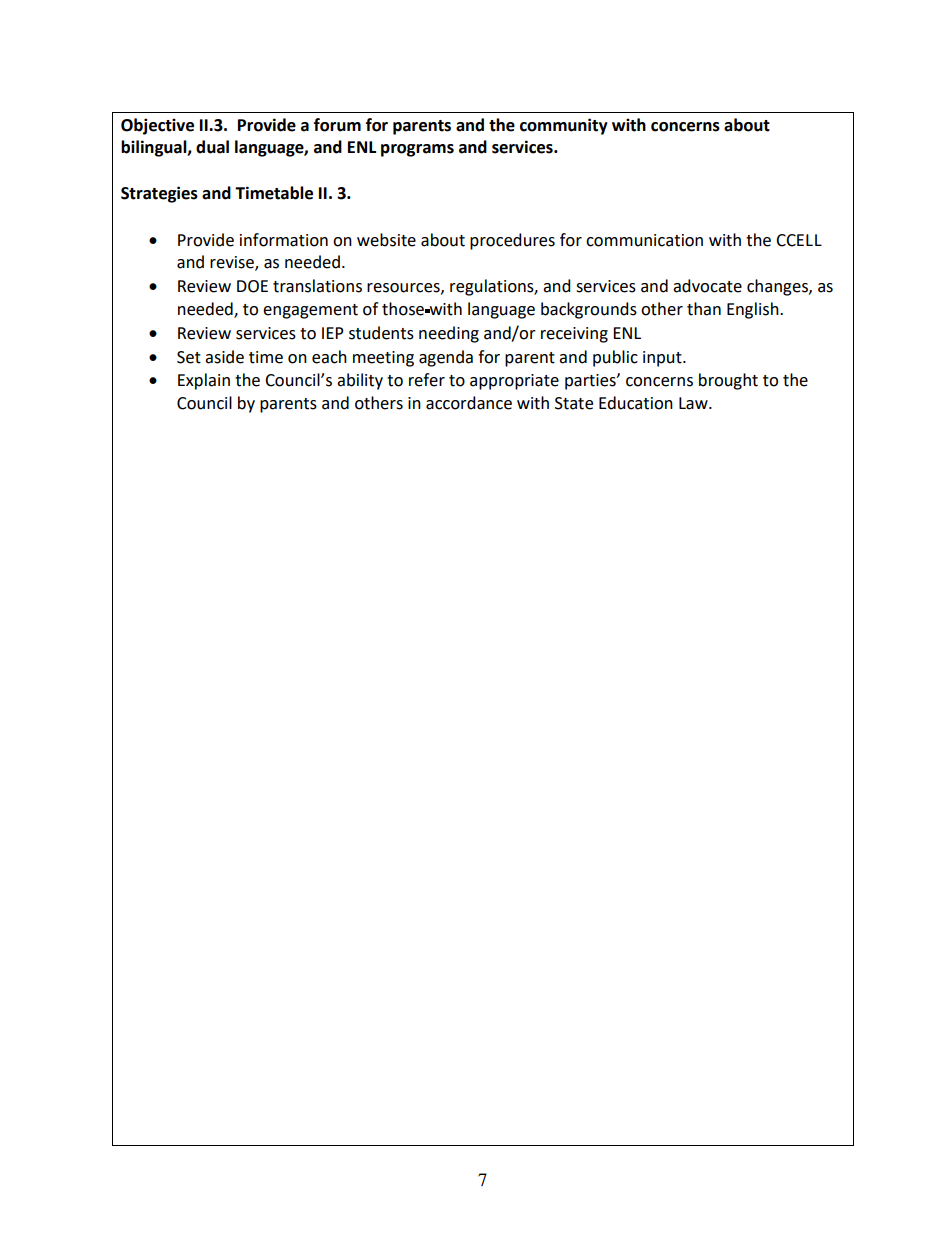 Image resolution: width=952 pixels, height=1233 pixels. What do you see at coordinates (204, 381) in the screenshot?
I see `Explain` at bounding box center [204, 381].
